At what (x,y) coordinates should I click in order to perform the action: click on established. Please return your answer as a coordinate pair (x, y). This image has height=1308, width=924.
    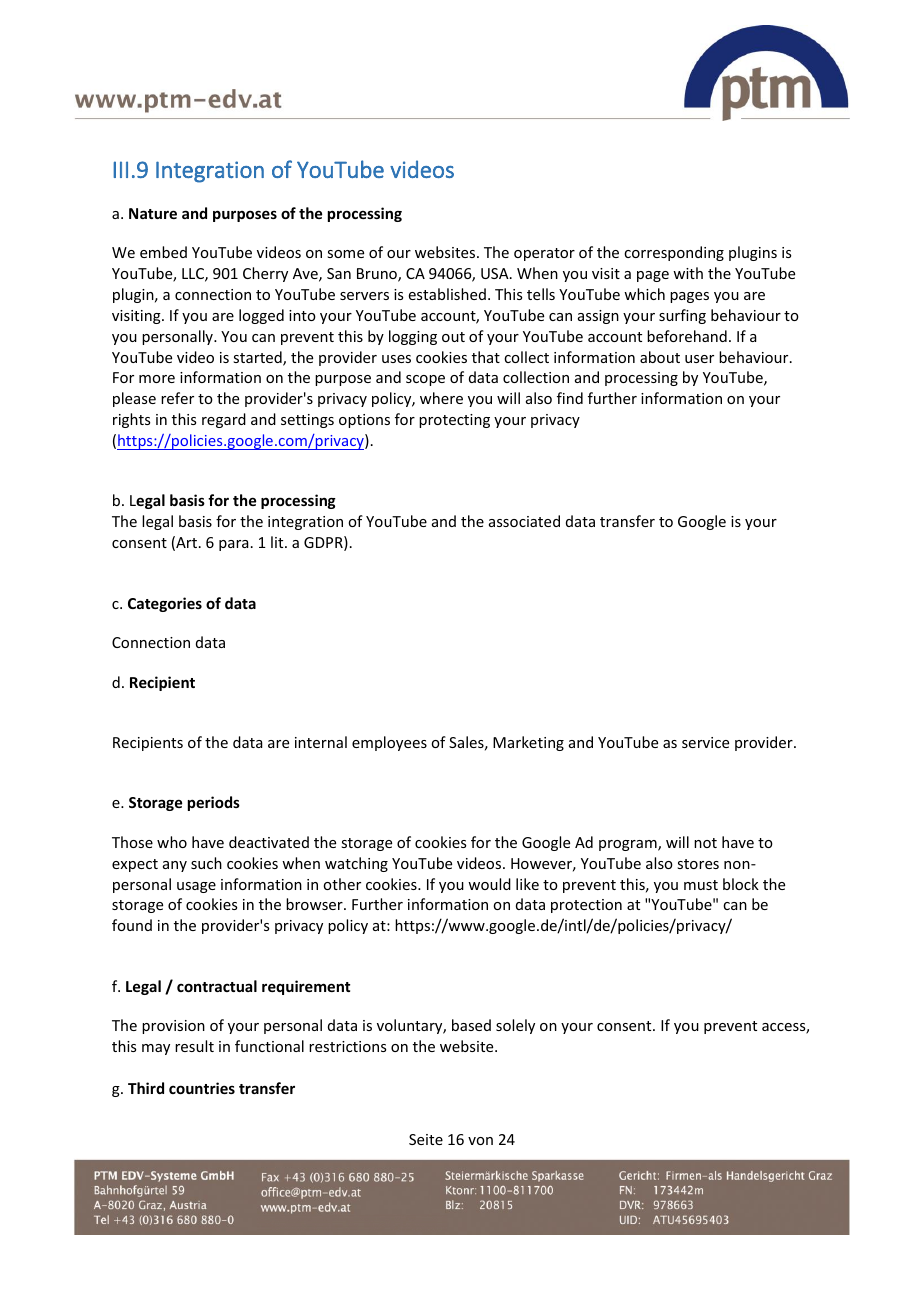
    Looking at the image, I should click on (447, 294).
